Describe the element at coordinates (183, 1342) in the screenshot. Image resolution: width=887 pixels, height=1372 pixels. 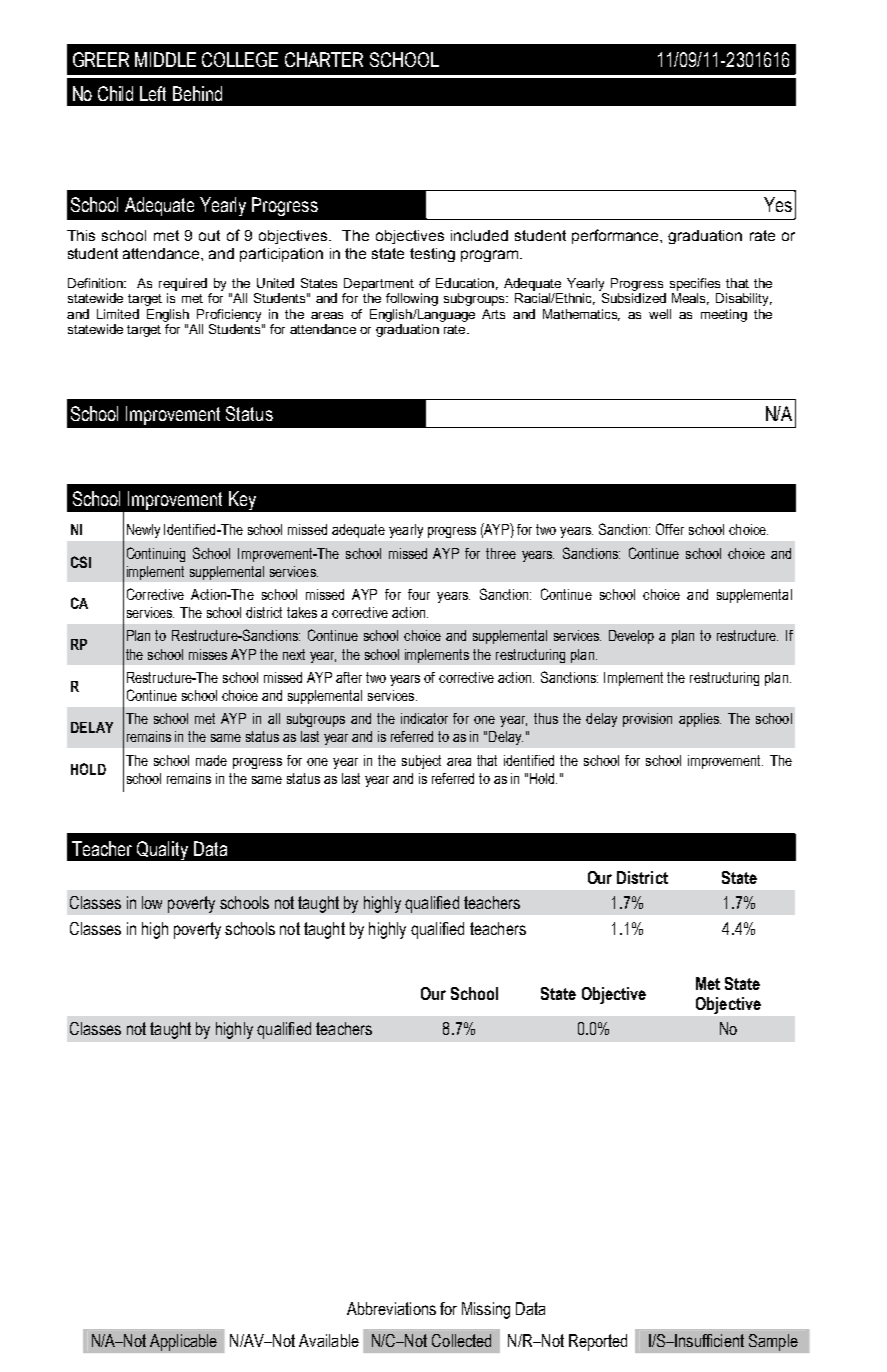
I see `Applicable` at that location.
